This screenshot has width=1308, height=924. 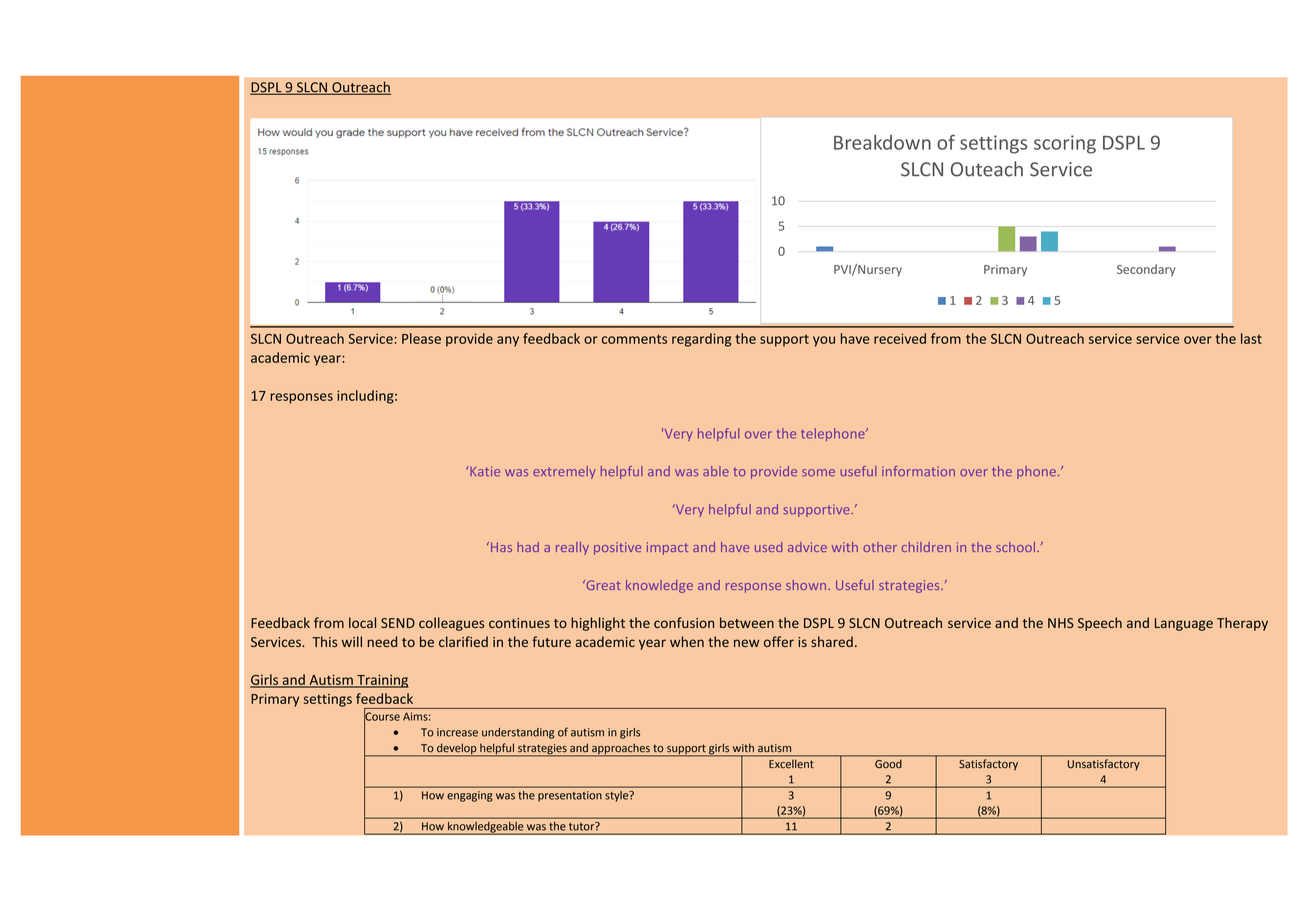 What do you see at coordinates (882, 142) in the screenshot?
I see `Breakdown` at bounding box center [882, 142].
